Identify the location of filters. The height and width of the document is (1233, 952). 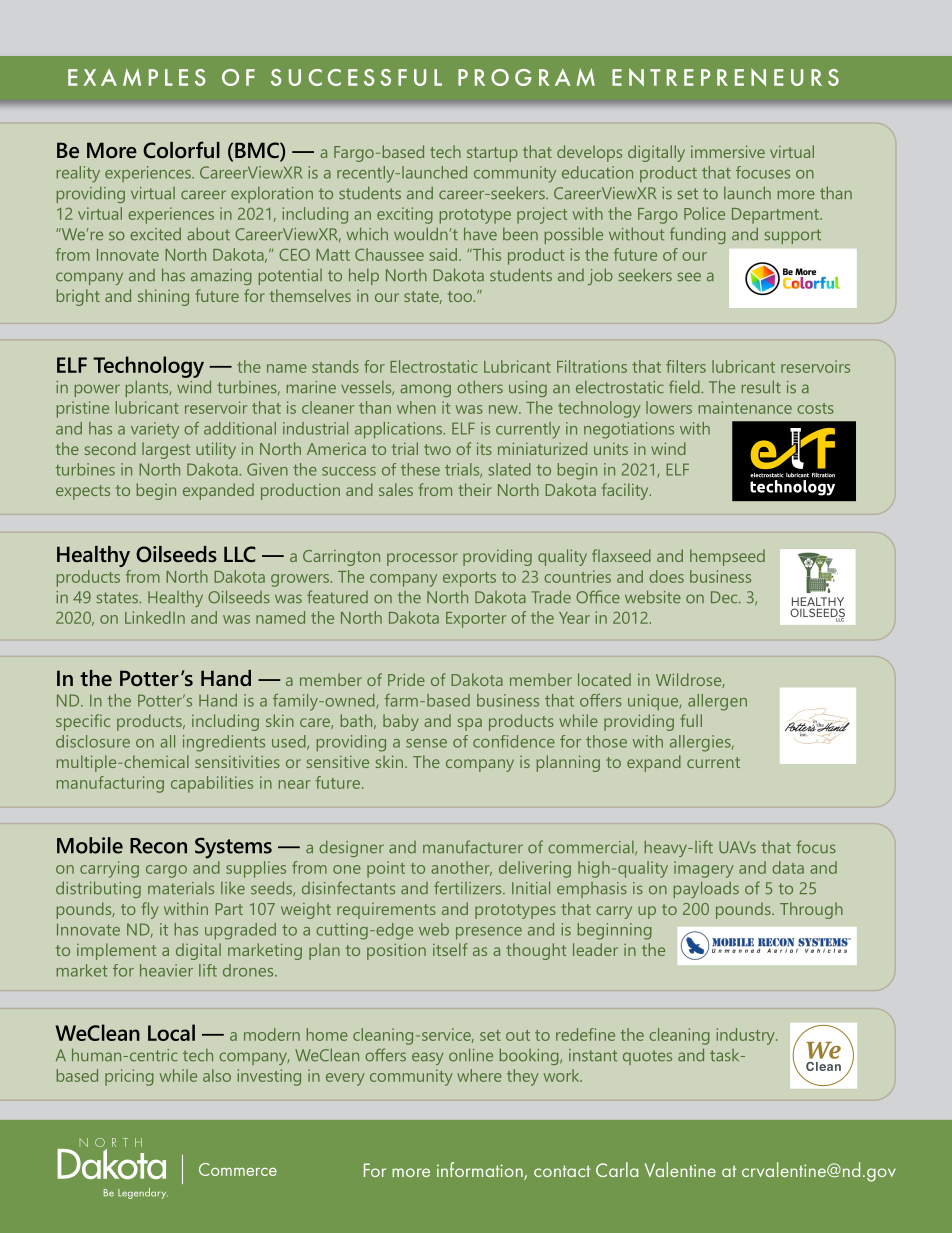
(686, 366).
